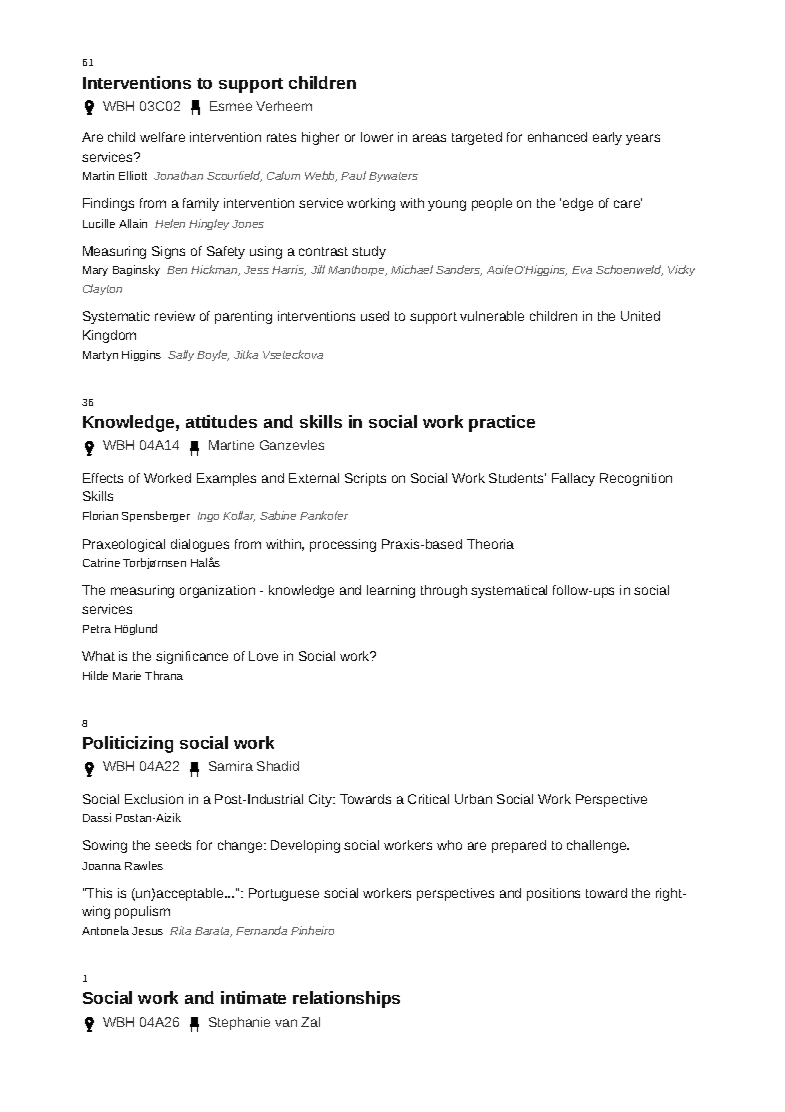  I want to click on Scripts, so click(365, 479).
